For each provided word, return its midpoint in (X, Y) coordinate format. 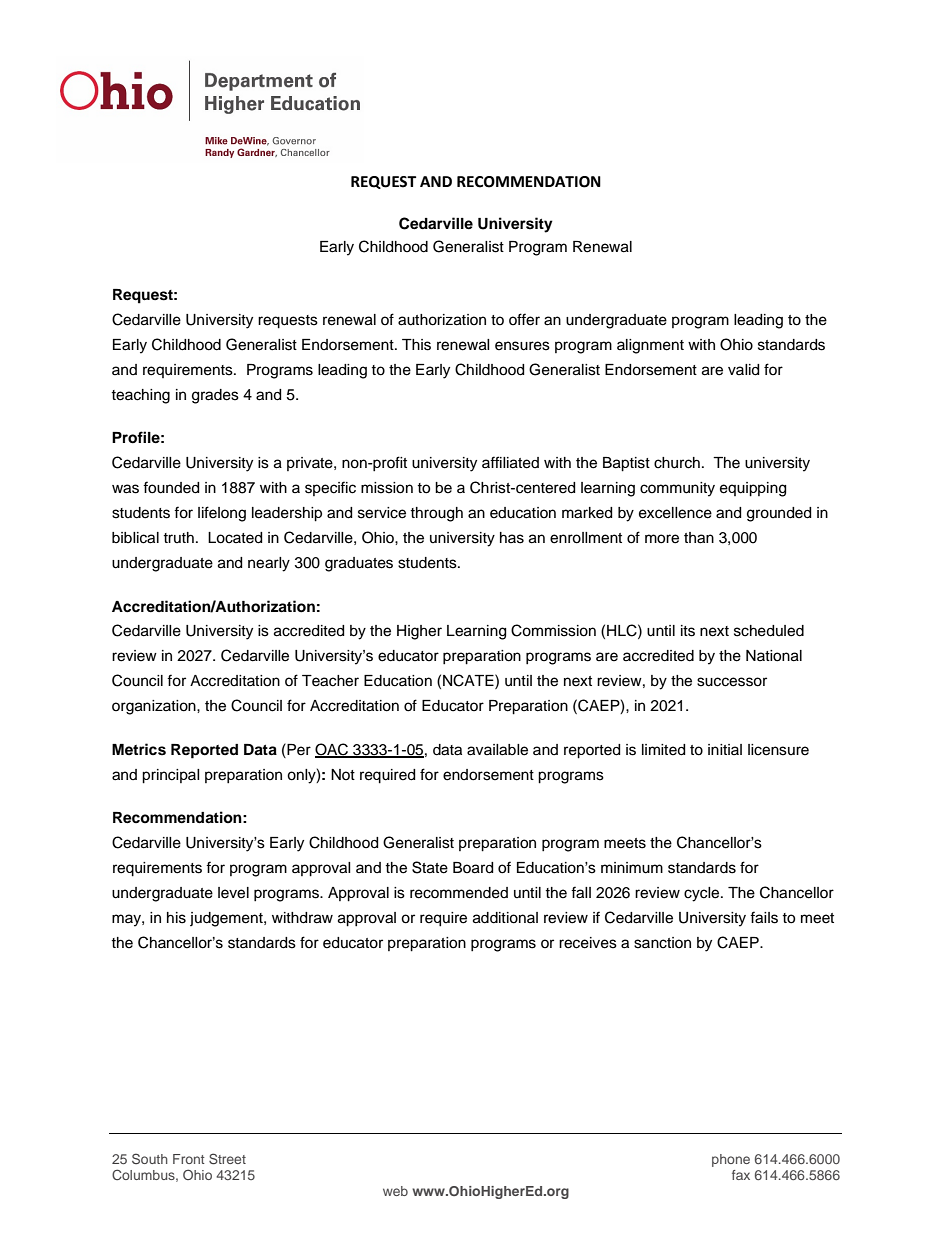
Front (189, 1159)
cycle (703, 894)
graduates (359, 564)
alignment (650, 346)
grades (215, 396)
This (416, 345)
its (688, 631)
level (233, 893)
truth (178, 537)
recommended (459, 893)
